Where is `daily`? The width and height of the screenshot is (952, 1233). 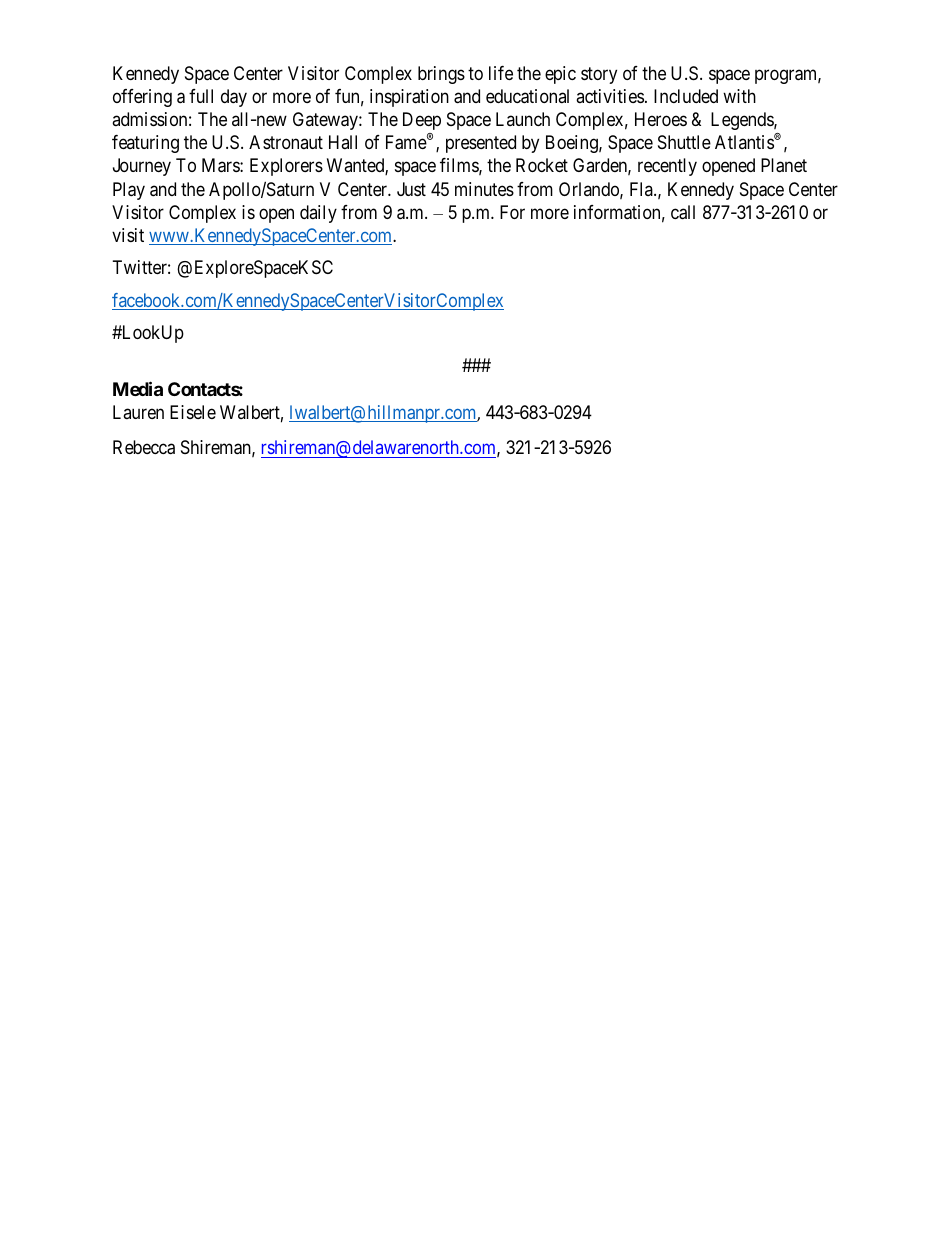 daily is located at coordinates (318, 214).
